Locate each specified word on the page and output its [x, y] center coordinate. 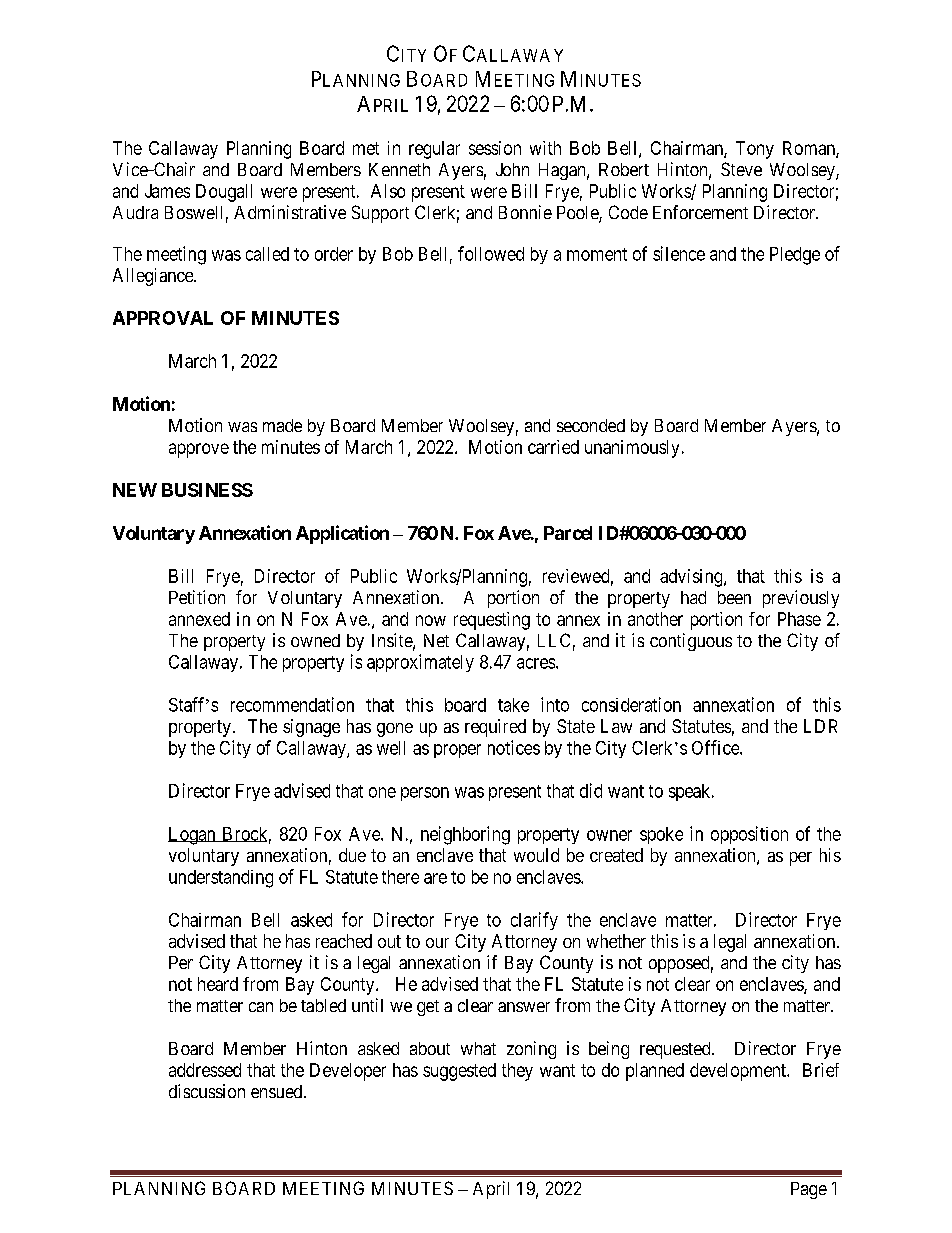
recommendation [292, 704]
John [512, 169]
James [167, 191]
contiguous [691, 642]
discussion [207, 1091]
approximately [420, 663]
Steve [741, 169]
